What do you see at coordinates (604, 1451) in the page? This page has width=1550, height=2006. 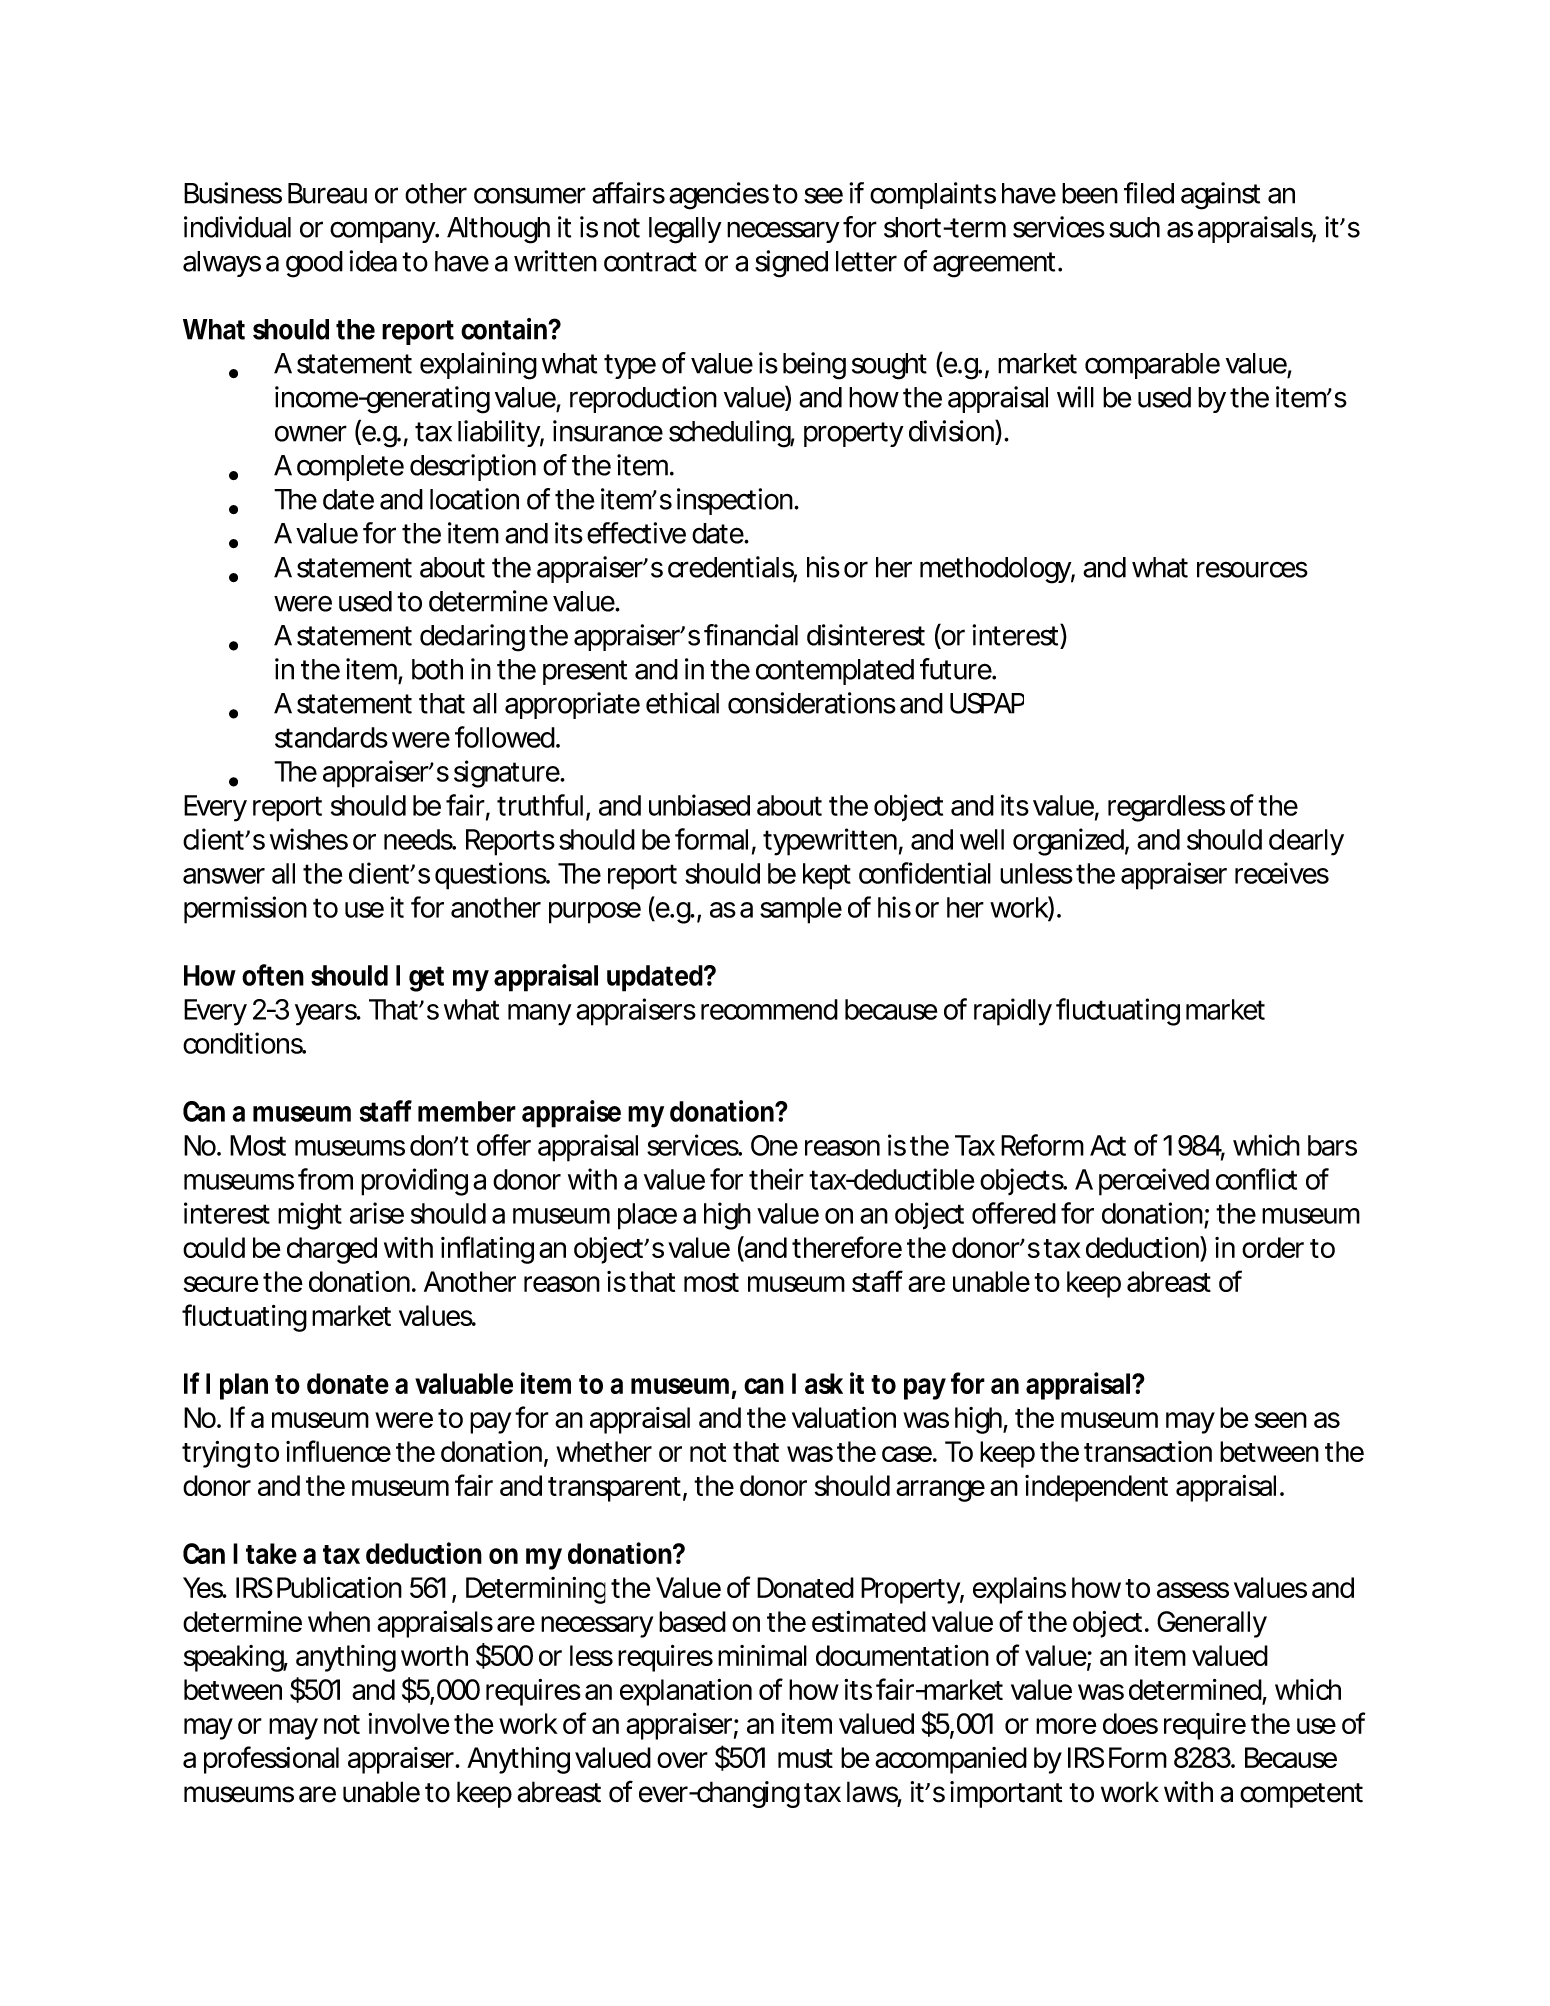 I see `whether` at bounding box center [604, 1451].
